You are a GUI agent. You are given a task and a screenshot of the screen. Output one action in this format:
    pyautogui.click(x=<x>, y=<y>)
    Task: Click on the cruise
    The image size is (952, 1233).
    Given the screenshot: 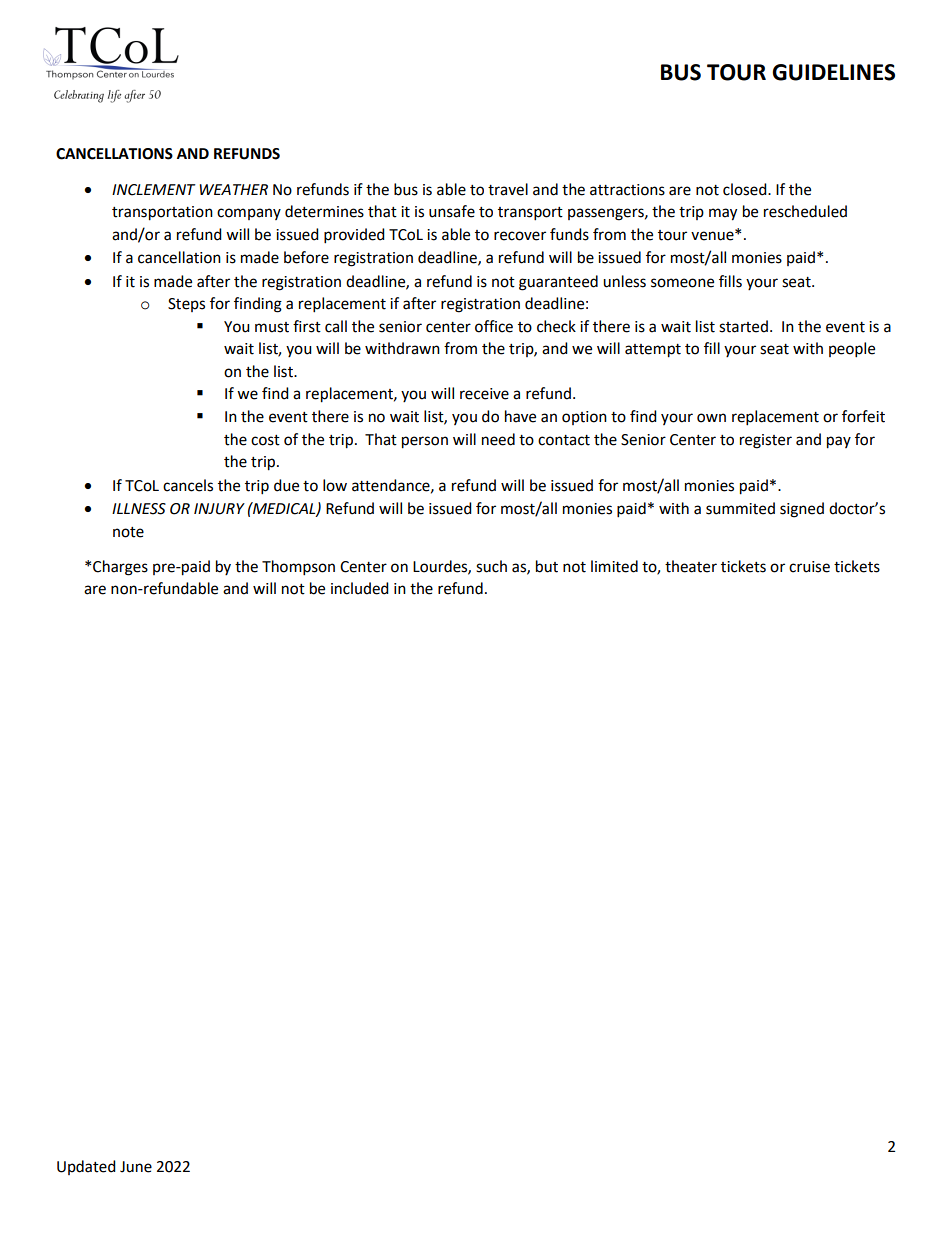 What is the action you would take?
    pyautogui.click(x=809, y=567)
